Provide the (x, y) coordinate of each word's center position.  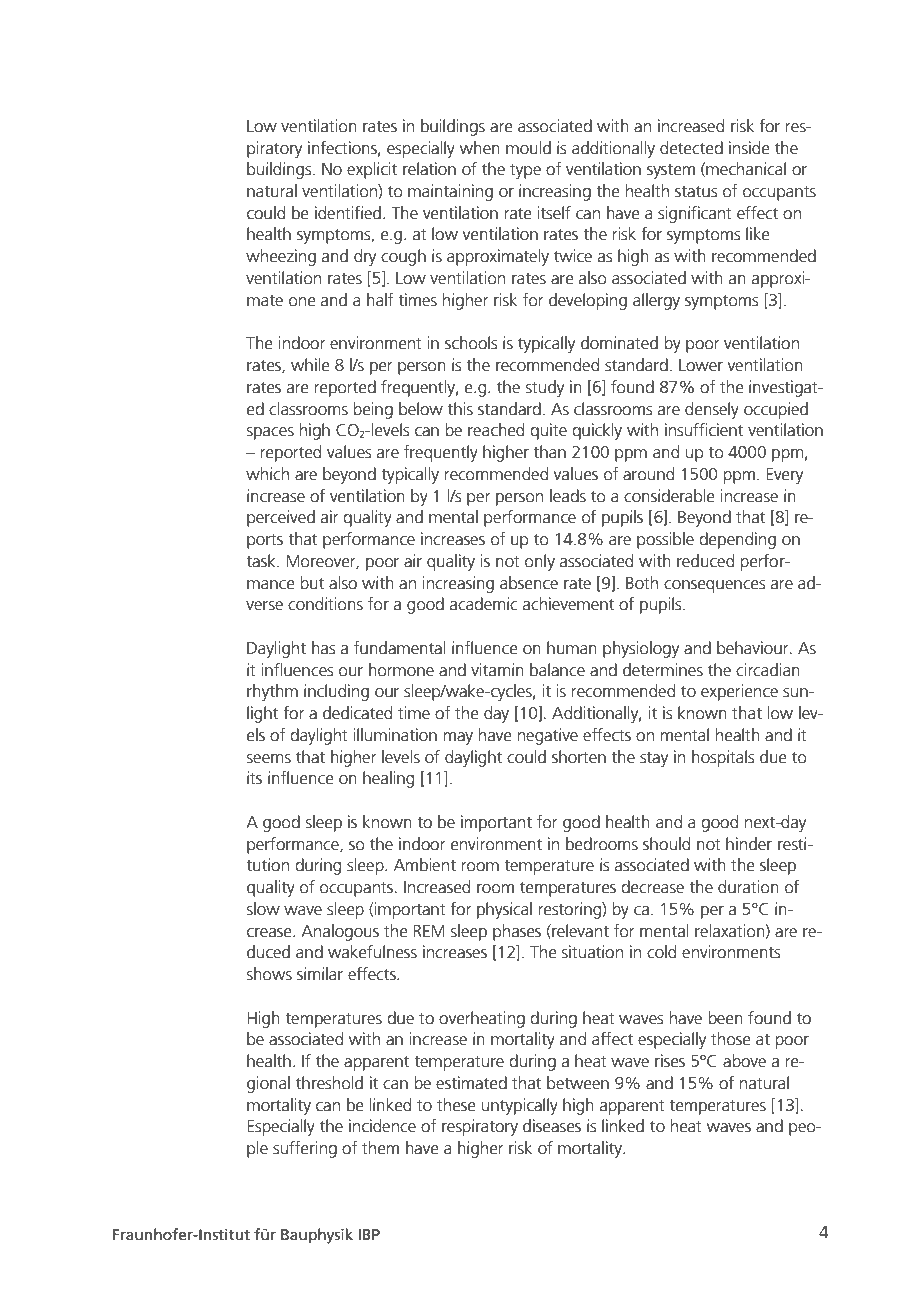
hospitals (723, 758)
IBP (369, 1234)
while (310, 365)
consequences (714, 586)
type (525, 171)
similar (320, 974)
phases (517, 932)
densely (712, 410)
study (545, 388)
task (262, 561)
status (696, 192)
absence (529, 583)
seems (269, 759)
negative (548, 736)
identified (348, 213)
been (725, 1018)
